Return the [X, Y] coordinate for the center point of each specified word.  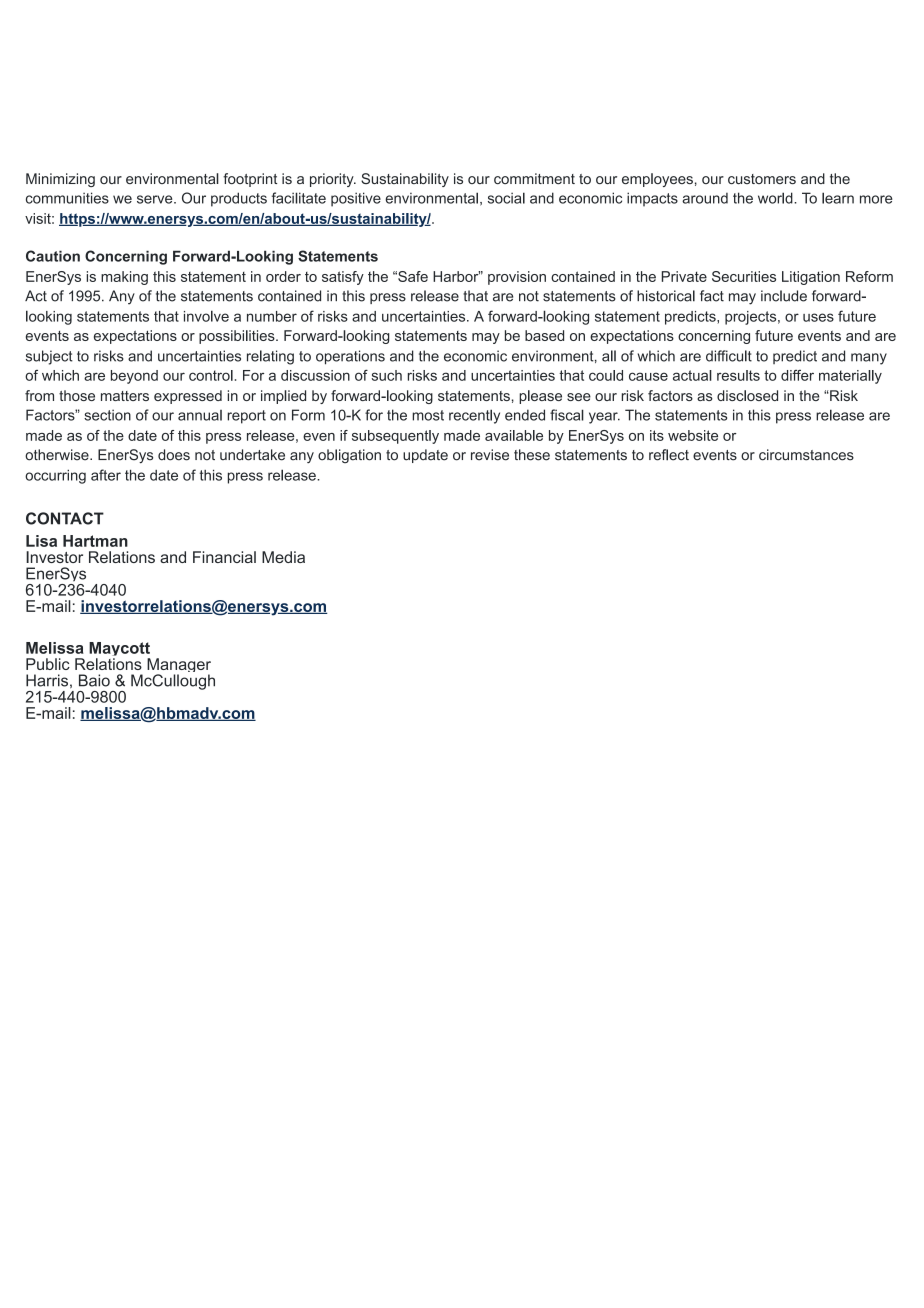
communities [67, 198]
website [693, 435]
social [506, 198]
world [776, 198]
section [107, 415]
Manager [179, 667]
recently [474, 416]
